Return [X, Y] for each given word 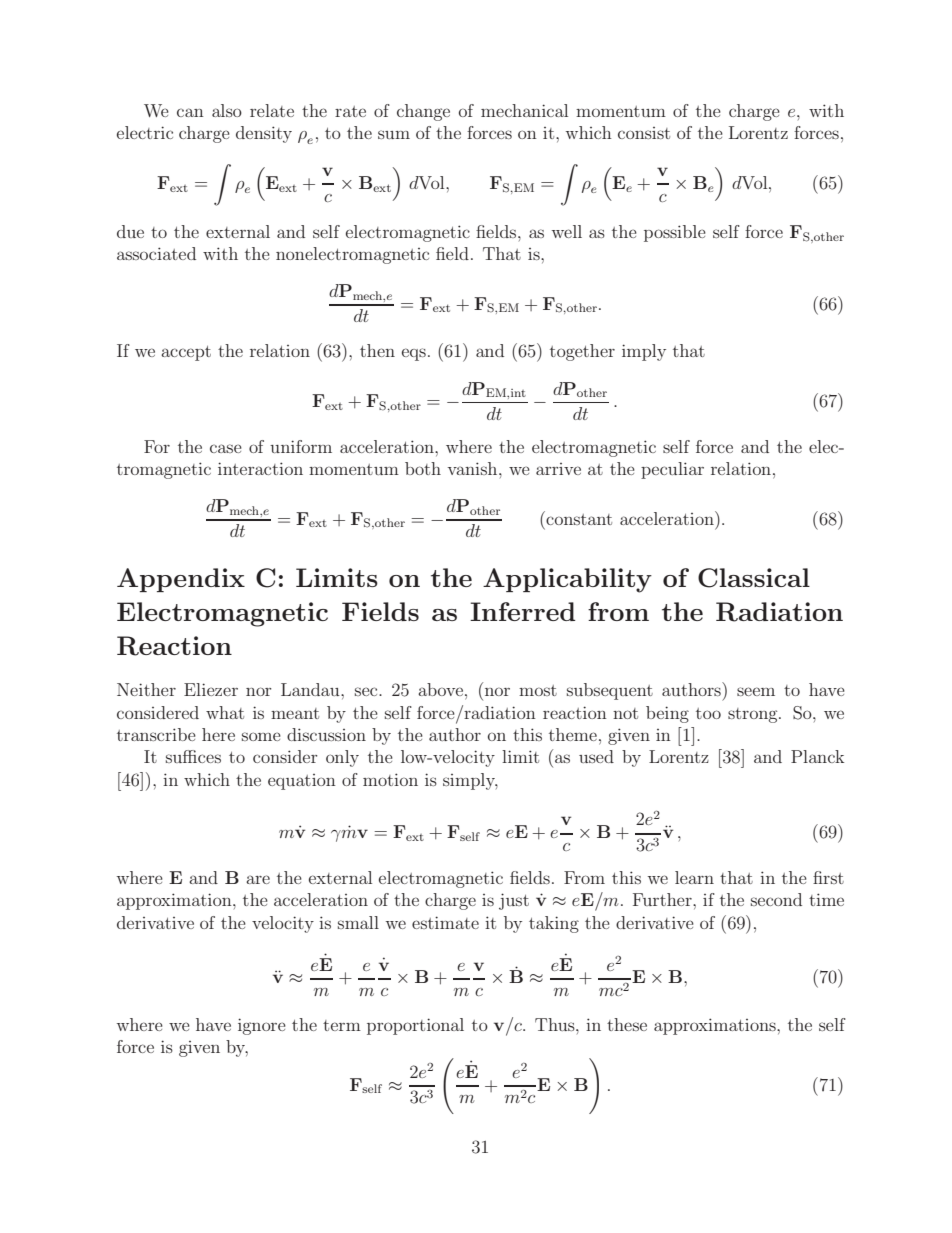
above [440, 689]
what [225, 712]
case [226, 448]
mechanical [524, 110]
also [227, 110]
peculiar [672, 470]
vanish [474, 468]
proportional [415, 1026]
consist [644, 133]
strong [754, 715]
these [627, 1024]
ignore [262, 1026]
